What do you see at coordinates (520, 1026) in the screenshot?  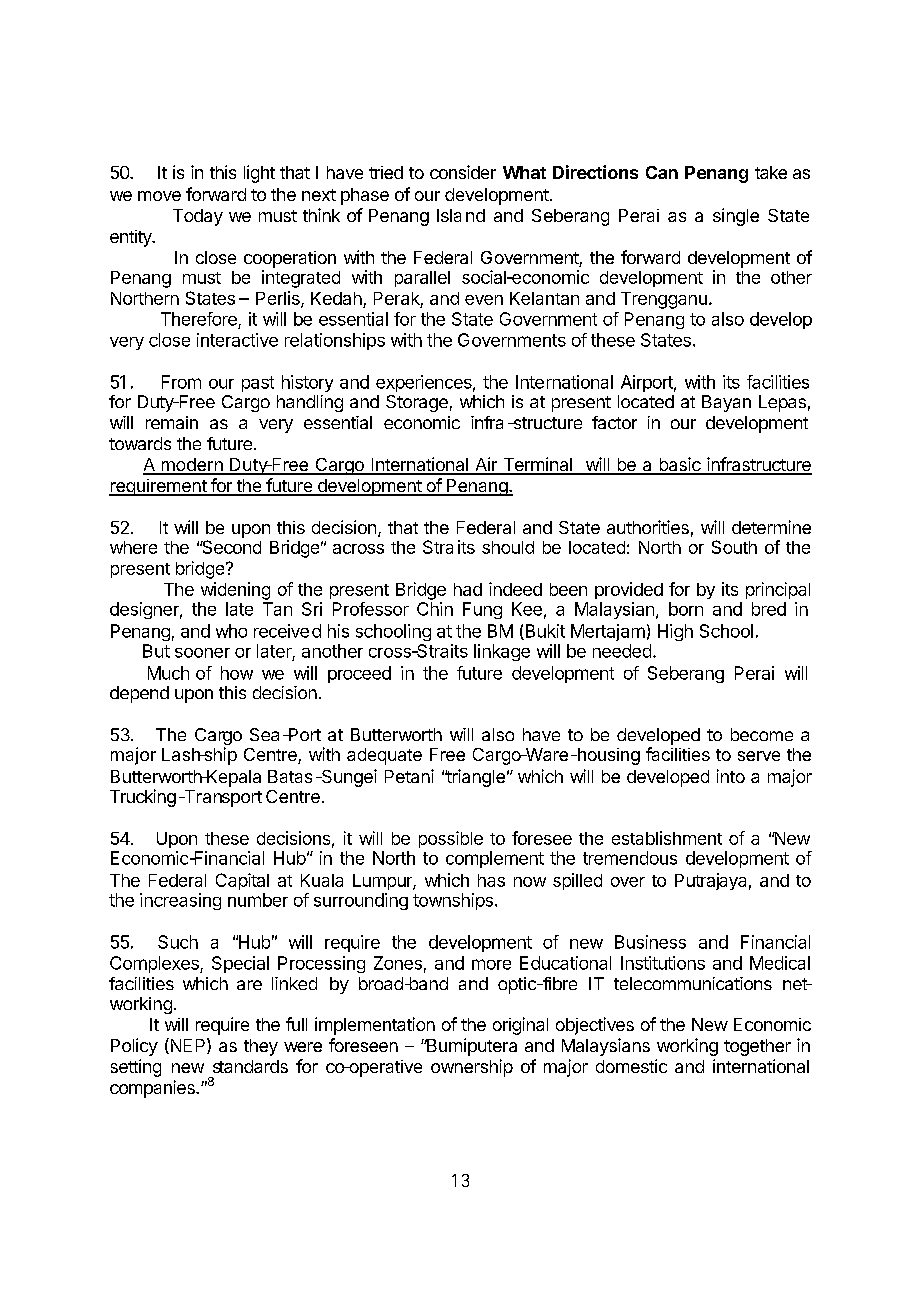 I see `original` at bounding box center [520, 1026].
